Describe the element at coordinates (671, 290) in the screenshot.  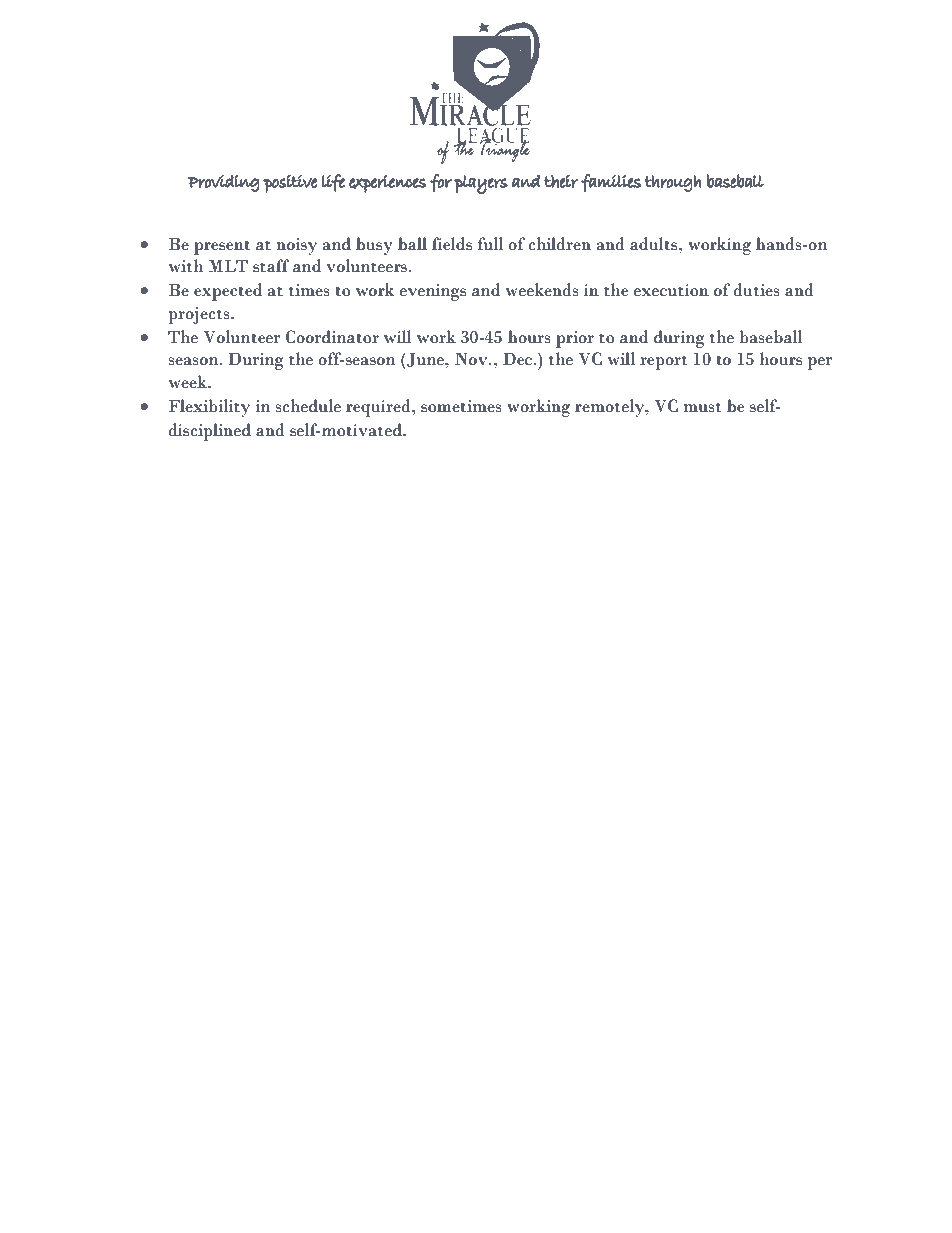
I see `execution` at that location.
